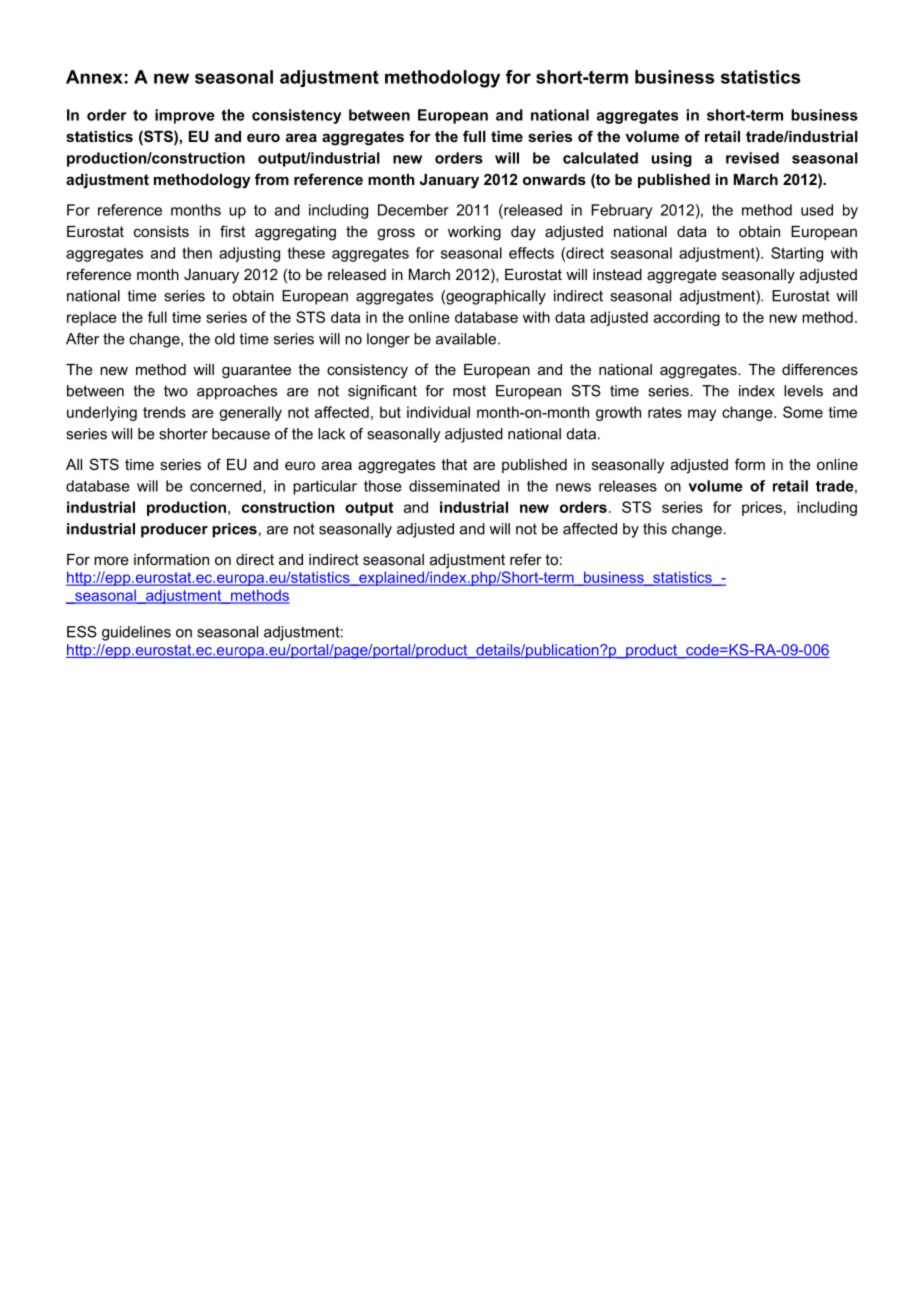  I want to click on producer, so click(174, 530).
